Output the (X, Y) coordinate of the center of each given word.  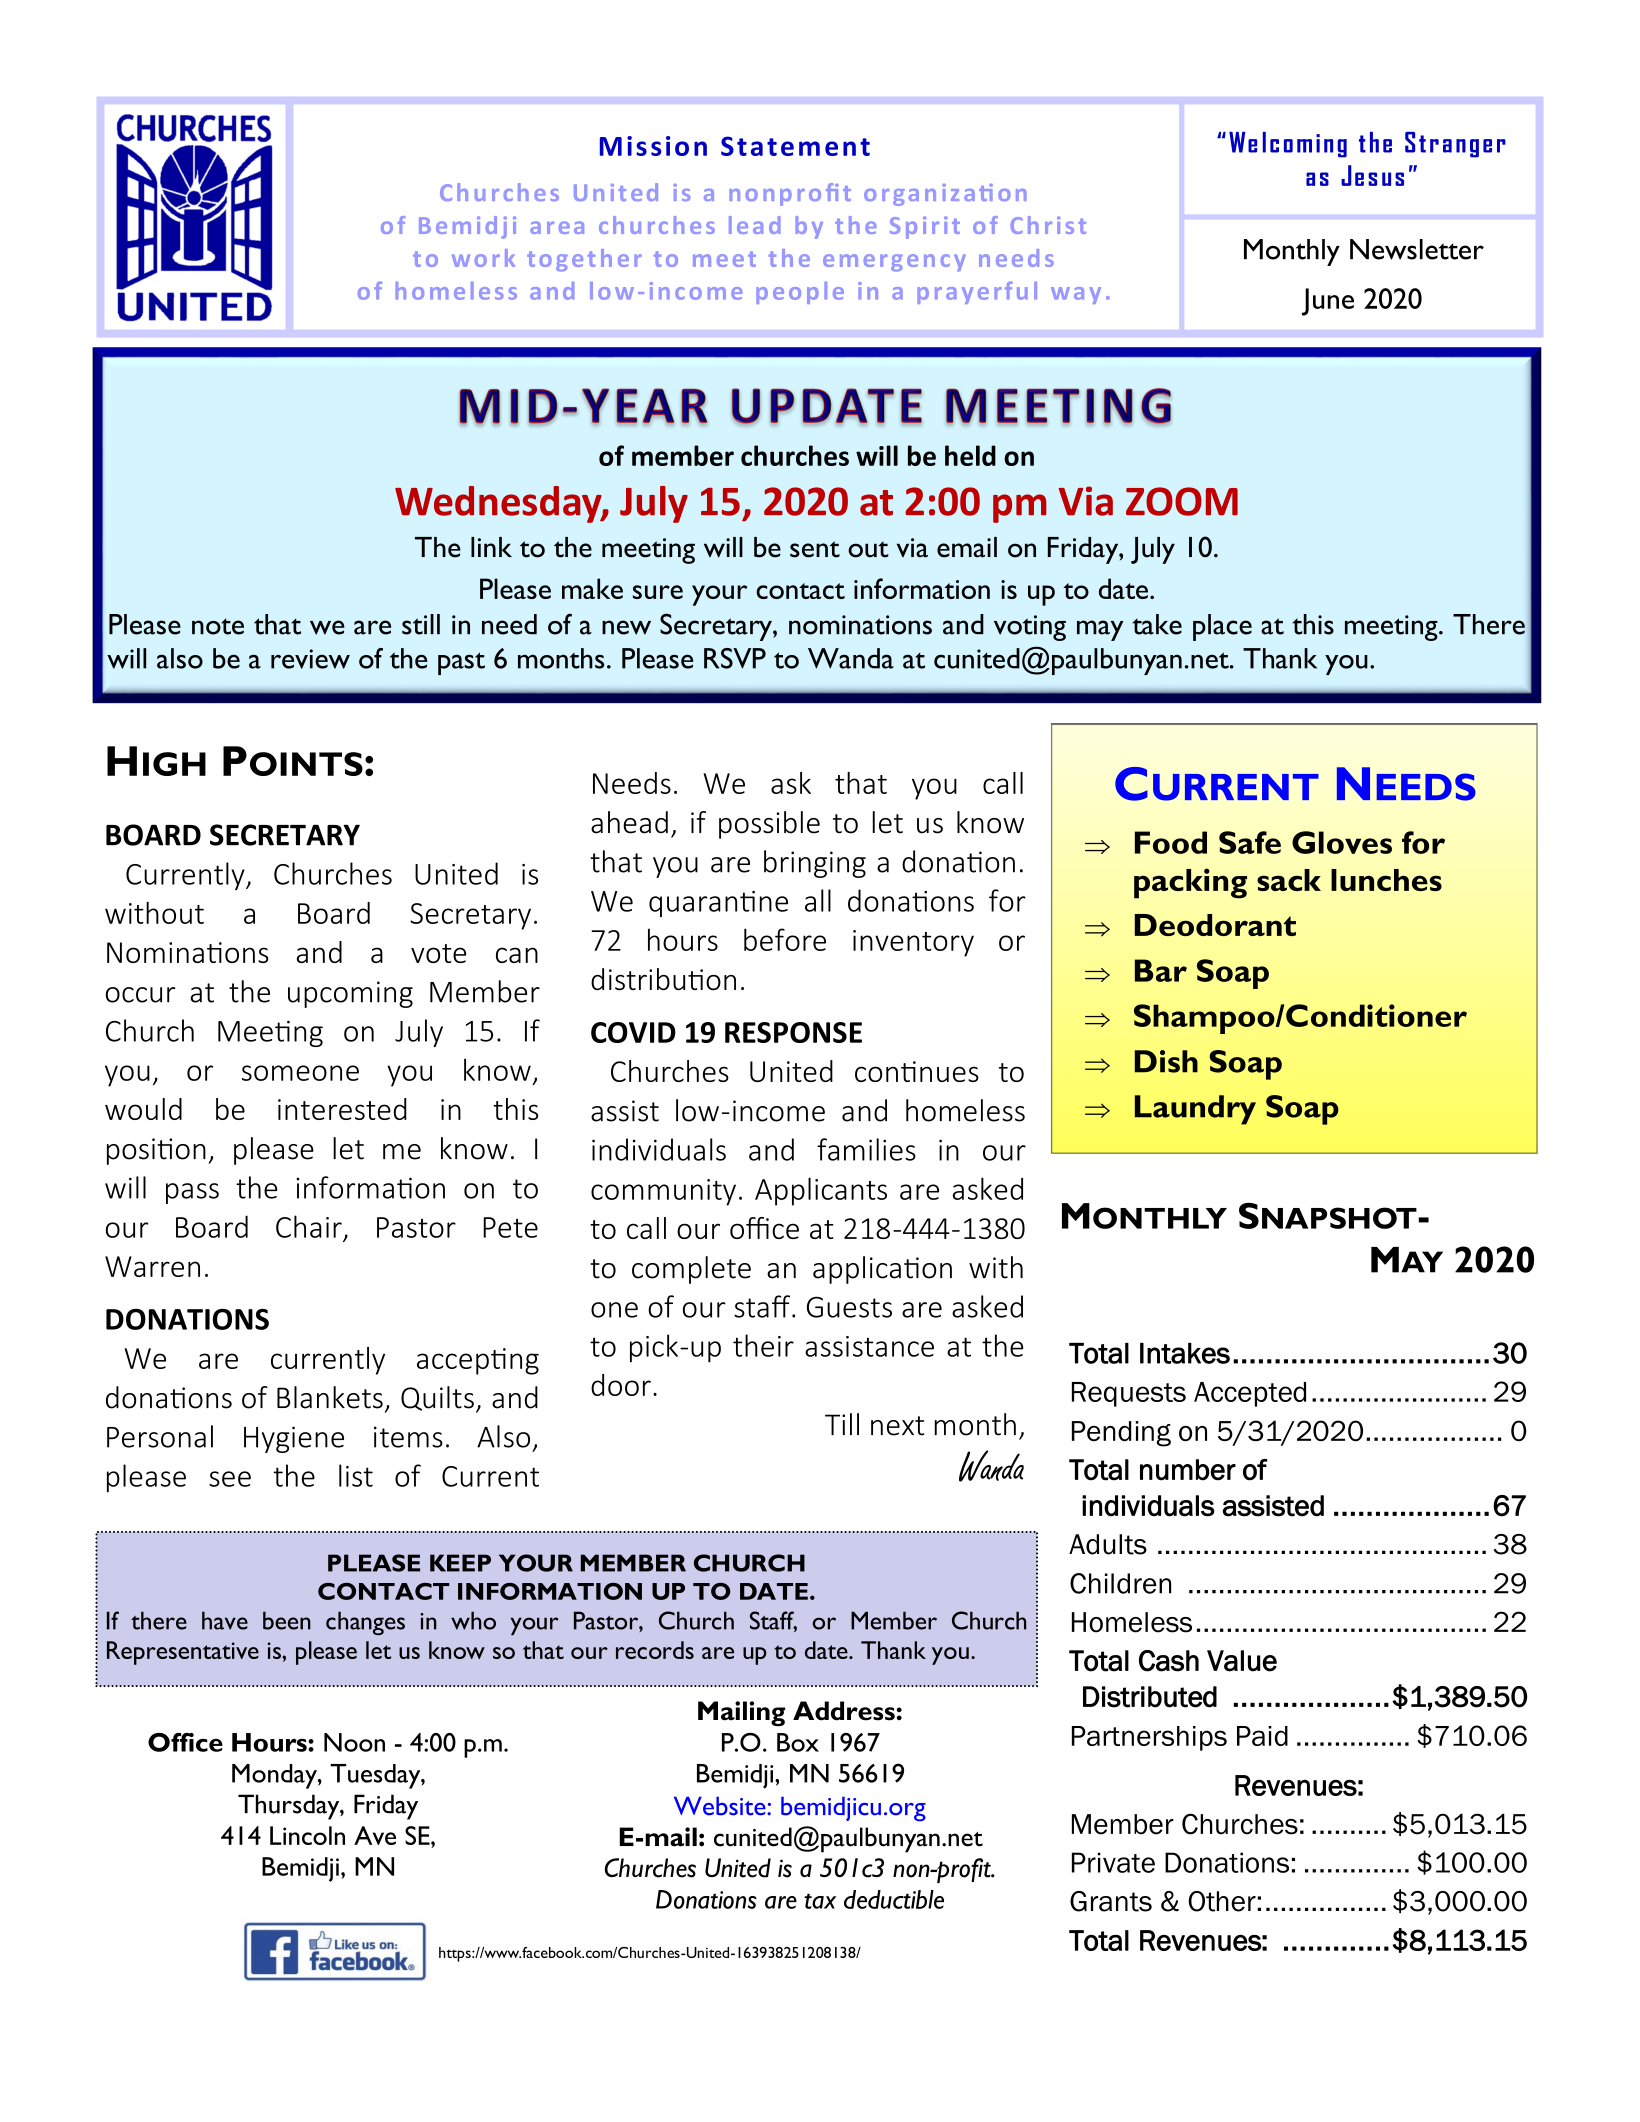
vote (438, 953)
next (897, 1426)
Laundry (1195, 1110)
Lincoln (307, 1835)
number (1188, 1470)
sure (658, 592)
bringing (815, 864)
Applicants (821, 1191)
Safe (1250, 842)
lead (754, 225)
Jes (1359, 175)
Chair (309, 1226)
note (218, 626)
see (230, 1479)
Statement (795, 146)
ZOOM (1182, 501)
